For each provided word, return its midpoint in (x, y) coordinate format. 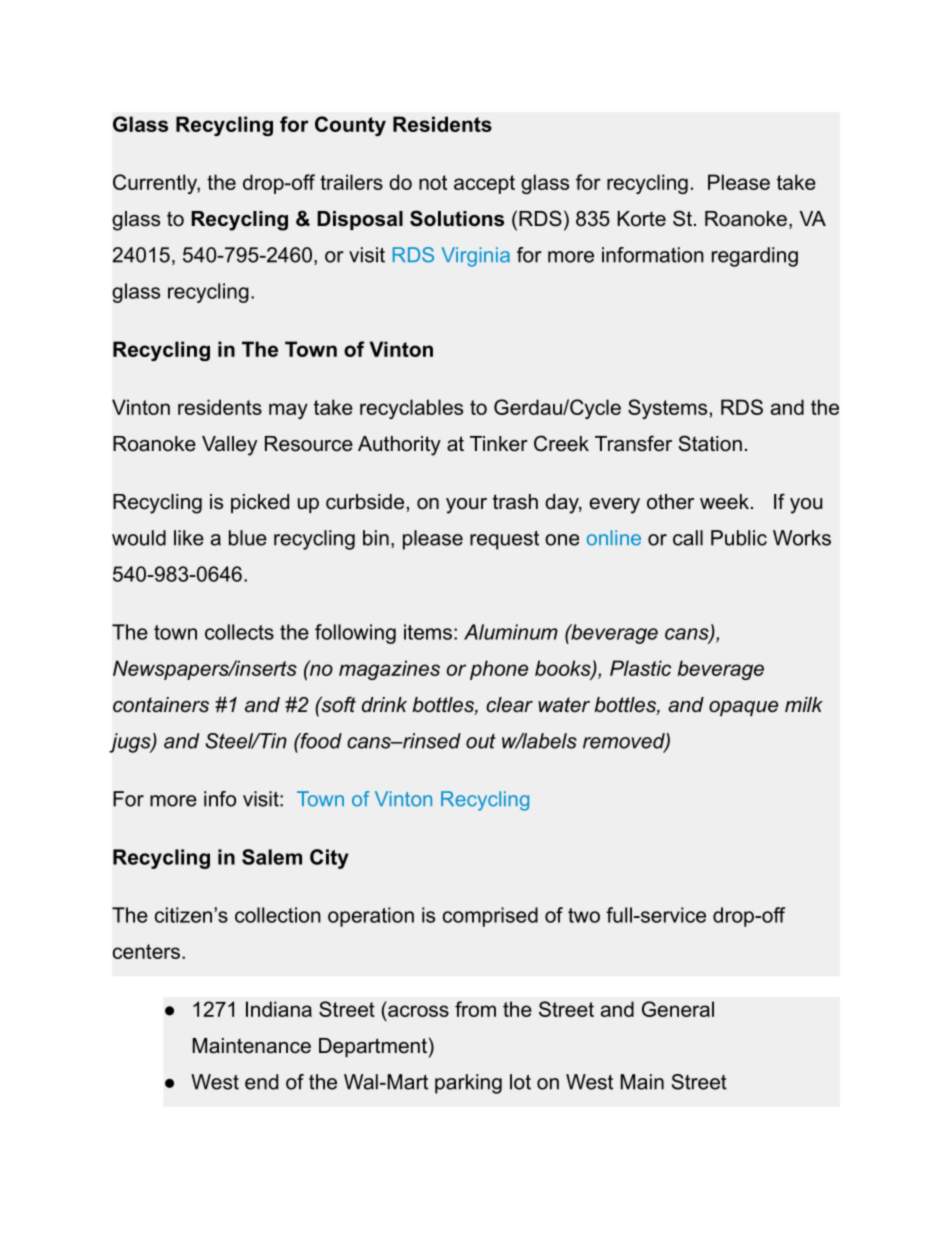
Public (739, 538)
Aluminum (511, 632)
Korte (641, 219)
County (350, 126)
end (261, 1082)
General (678, 1009)
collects (239, 632)
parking (468, 1084)
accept (484, 184)
